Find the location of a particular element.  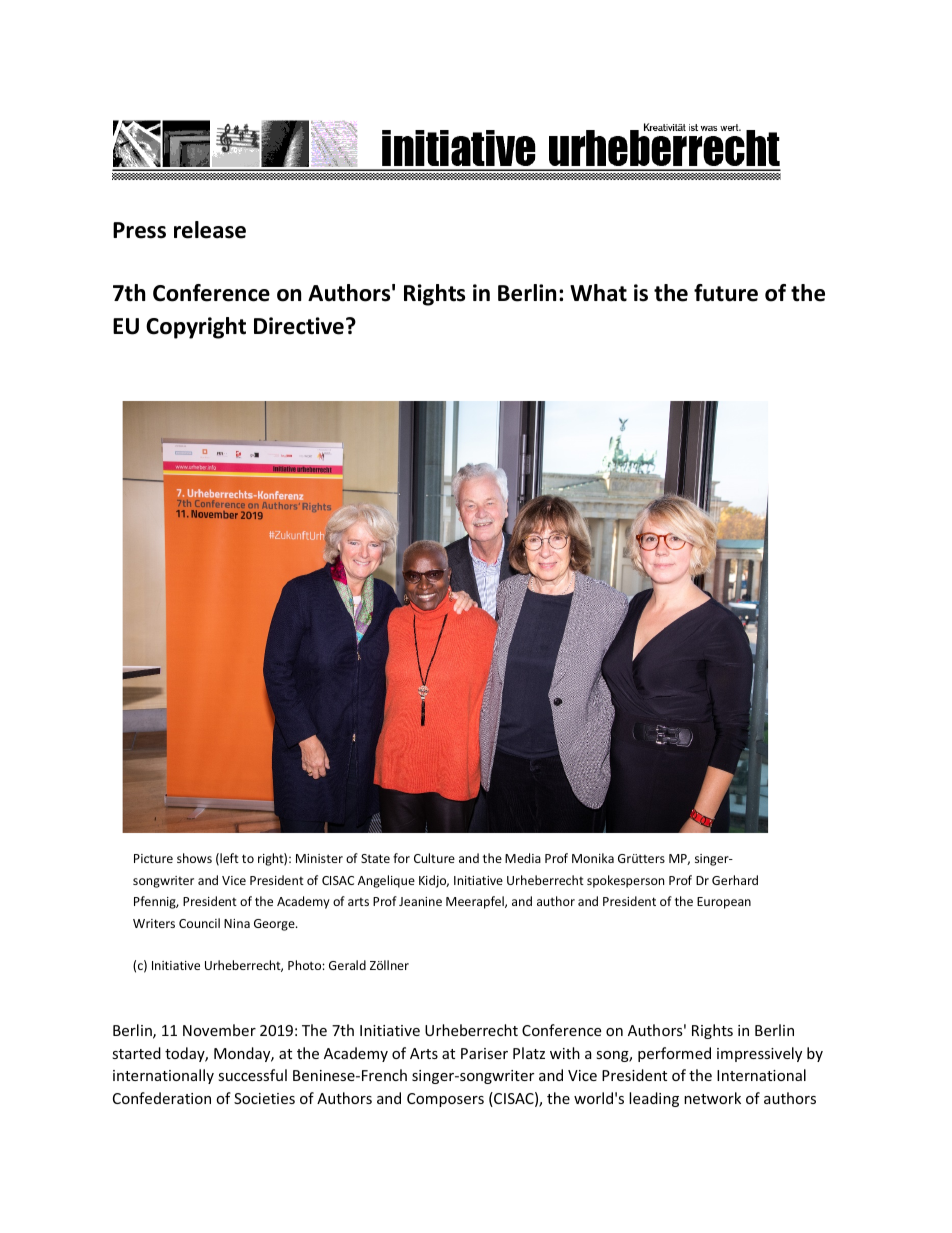

What is located at coordinates (598, 293).
